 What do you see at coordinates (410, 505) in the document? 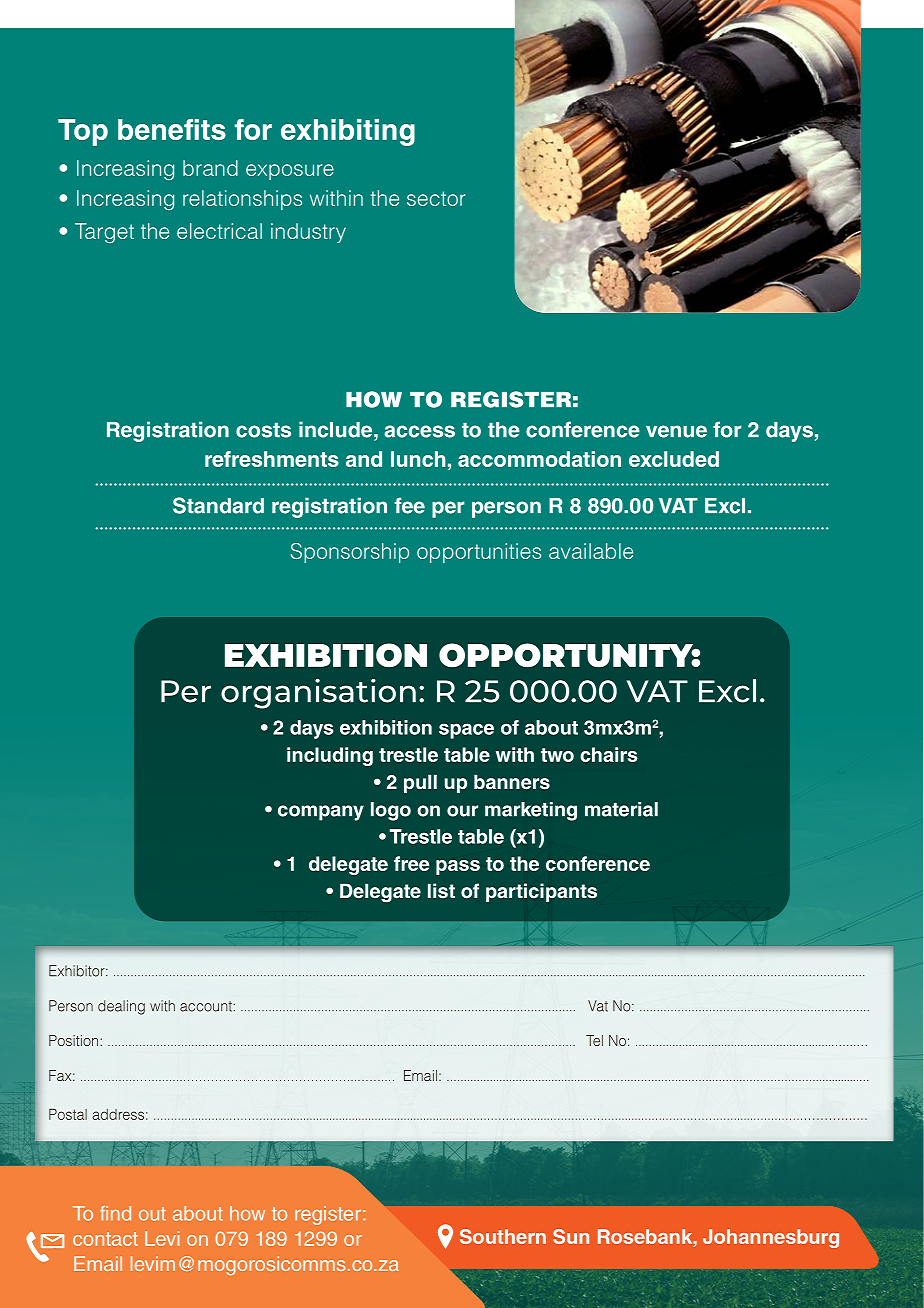
I see `fee` at bounding box center [410, 505].
